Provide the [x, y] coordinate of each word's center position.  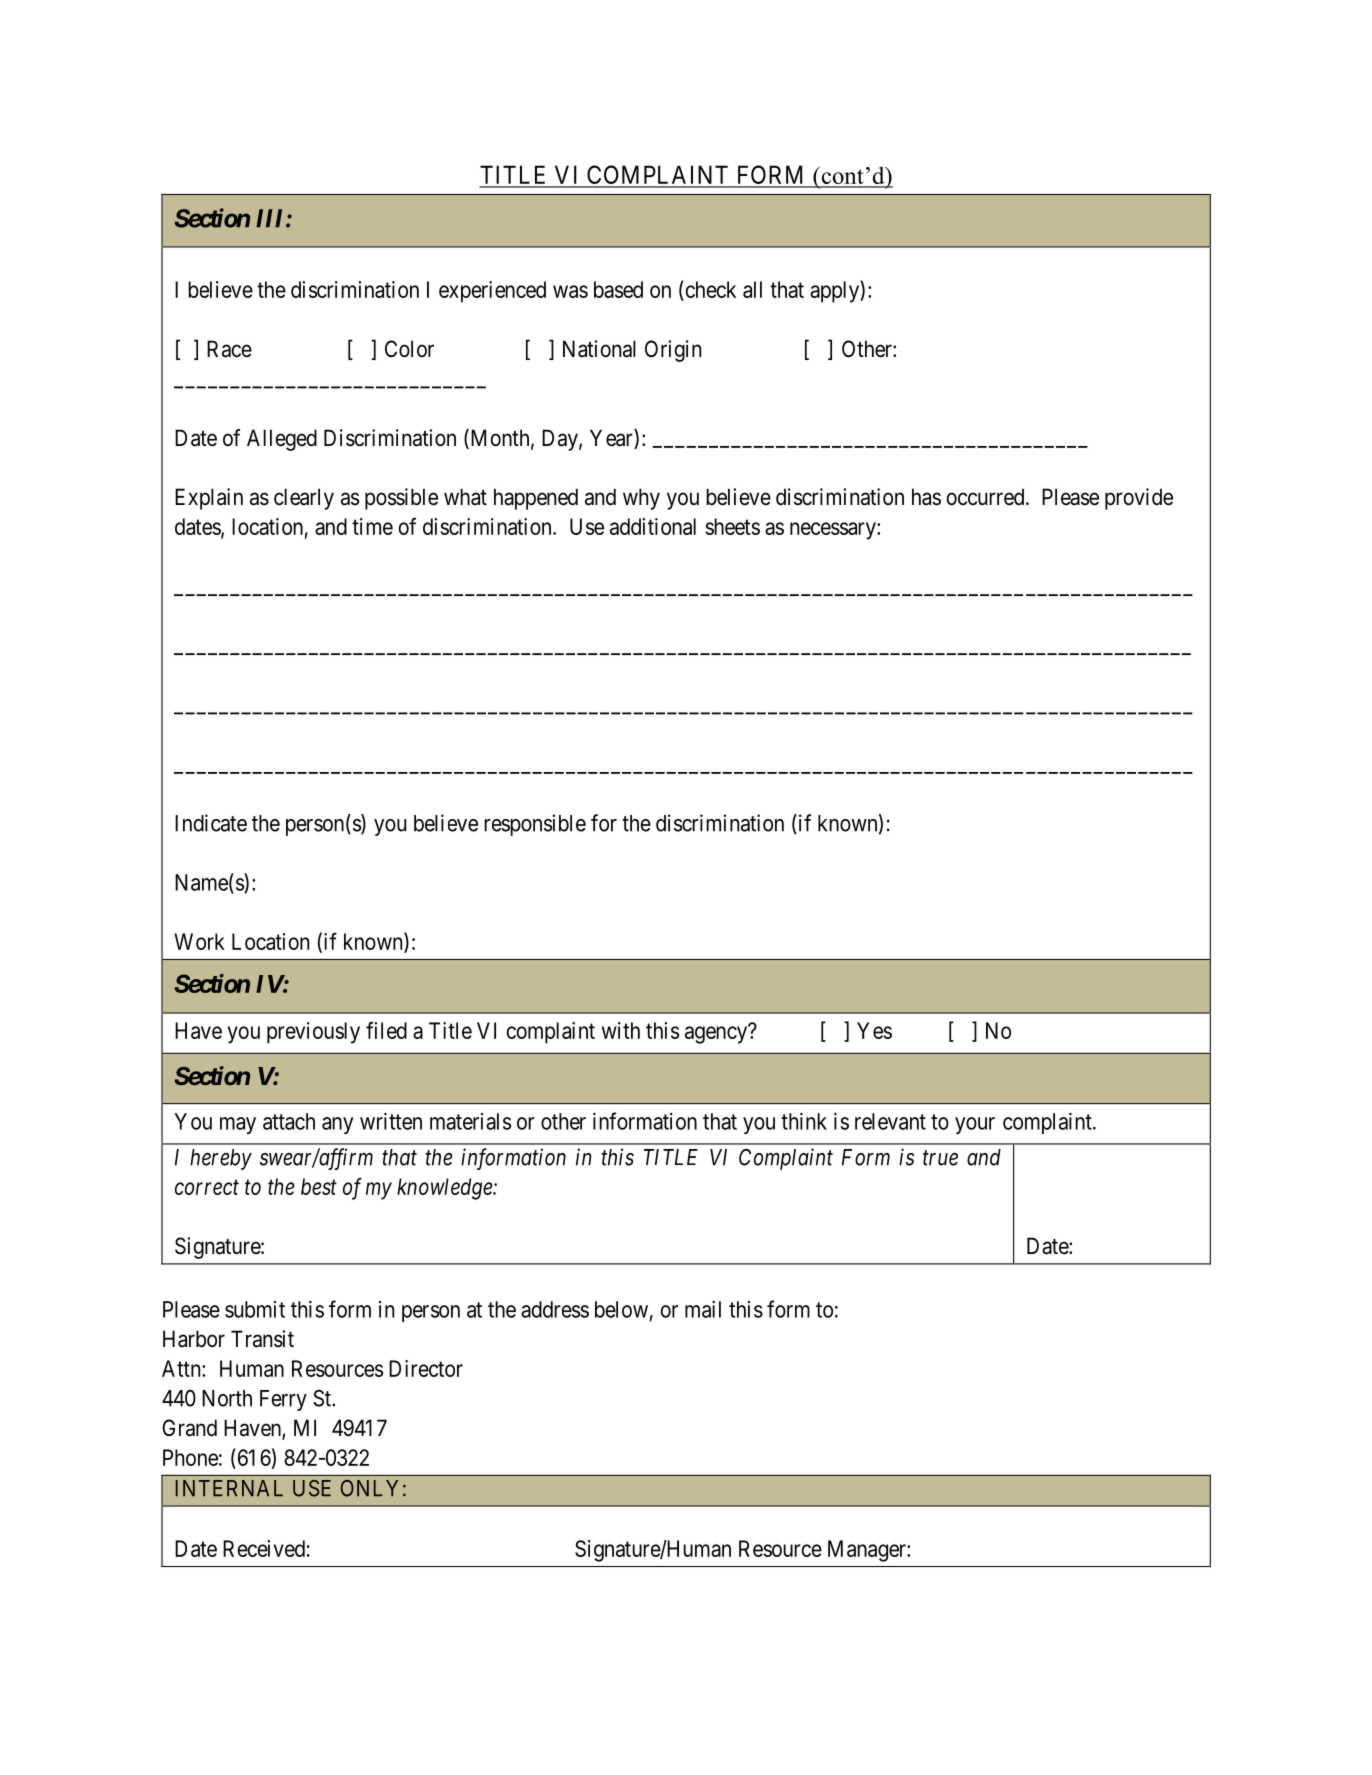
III [271, 218]
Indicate [211, 823]
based [618, 289]
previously [313, 1033]
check [709, 289]
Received [264, 1548]
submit [255, 1309]
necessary [834, 531]
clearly [304, 499]
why [641, 499]
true [940, 1158]
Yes [874, 1030]
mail [703, 1309]
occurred [987, 497]
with [621, 1030]
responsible [535, 825]
